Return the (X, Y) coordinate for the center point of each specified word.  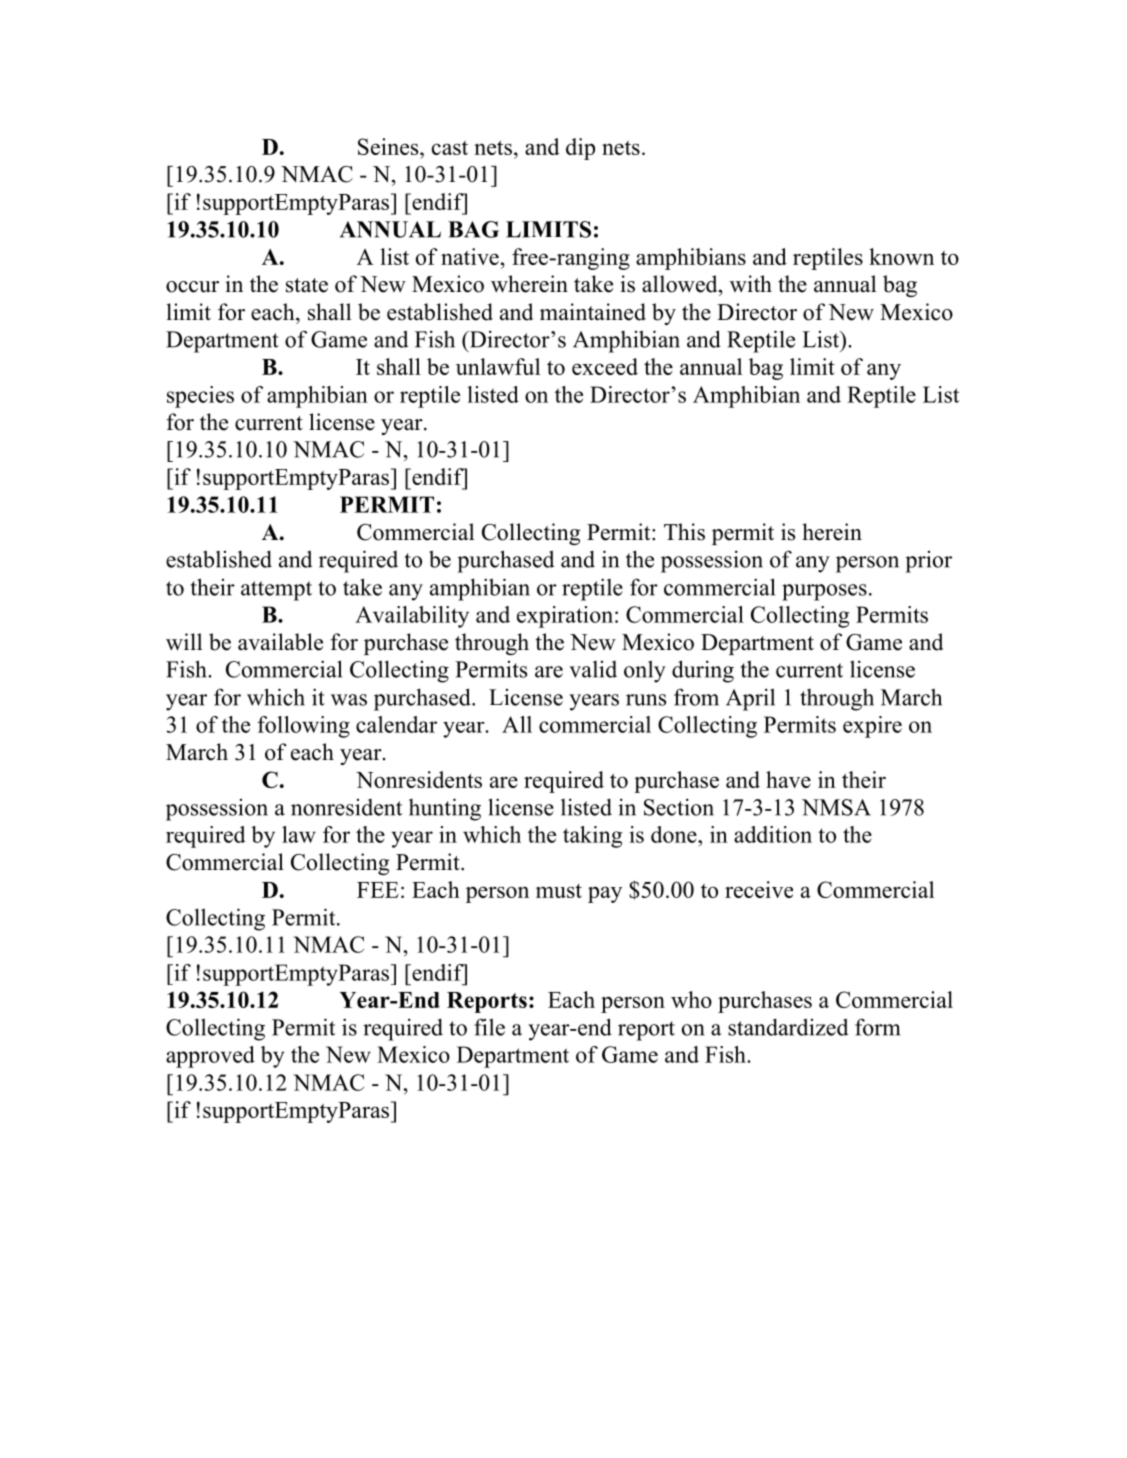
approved (210, 1057)
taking (592, 837)
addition (773, 834)
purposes (824, 592)
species (200, 397)
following (303, 727)
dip (580, 149)
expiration (565, 617)
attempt (276, 591)
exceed (605, 366)
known (901, 256)
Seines (389, 146)
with (751, 283)
